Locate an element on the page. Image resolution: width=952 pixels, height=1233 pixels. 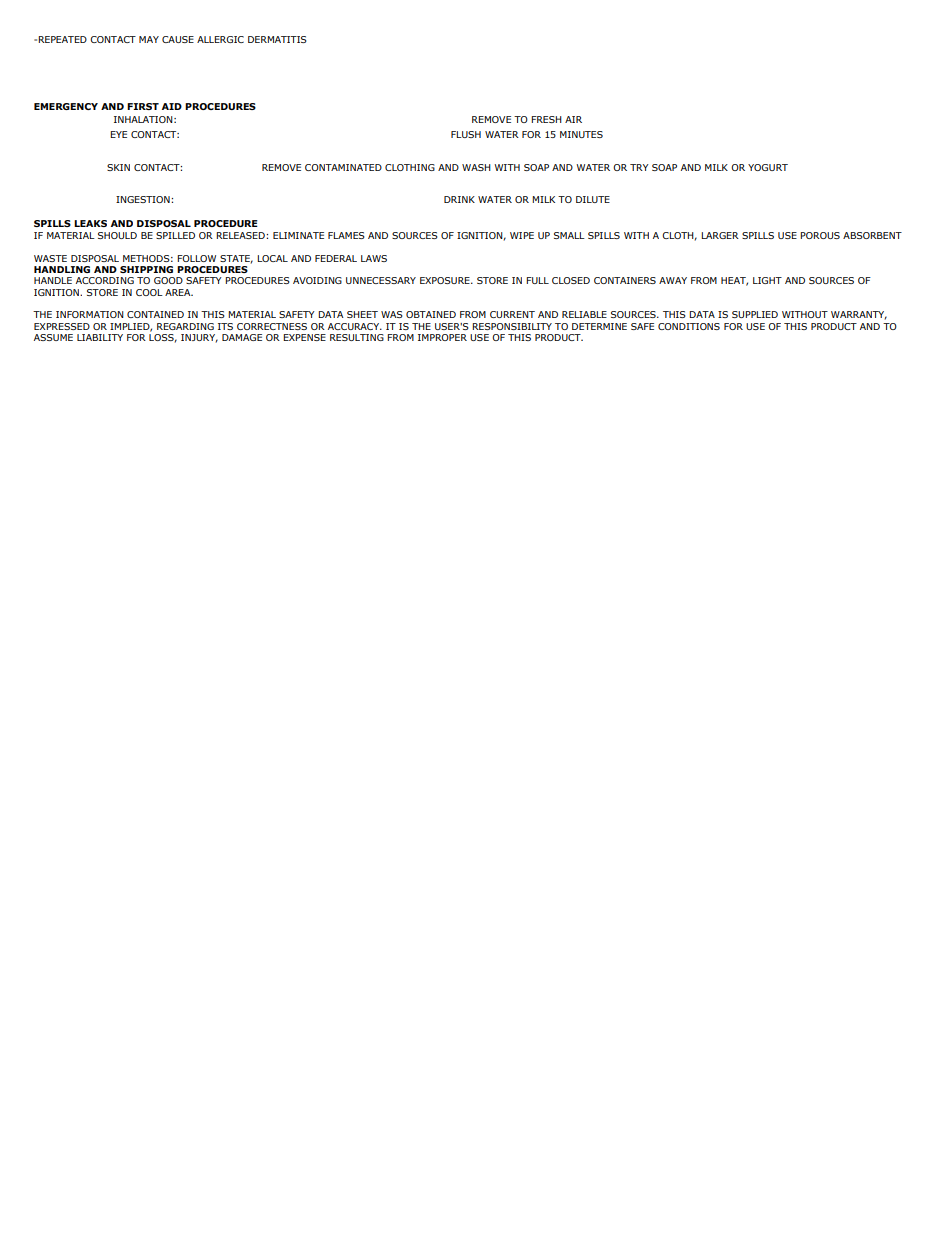
SPILLED is located at coordinates (175, 235).
